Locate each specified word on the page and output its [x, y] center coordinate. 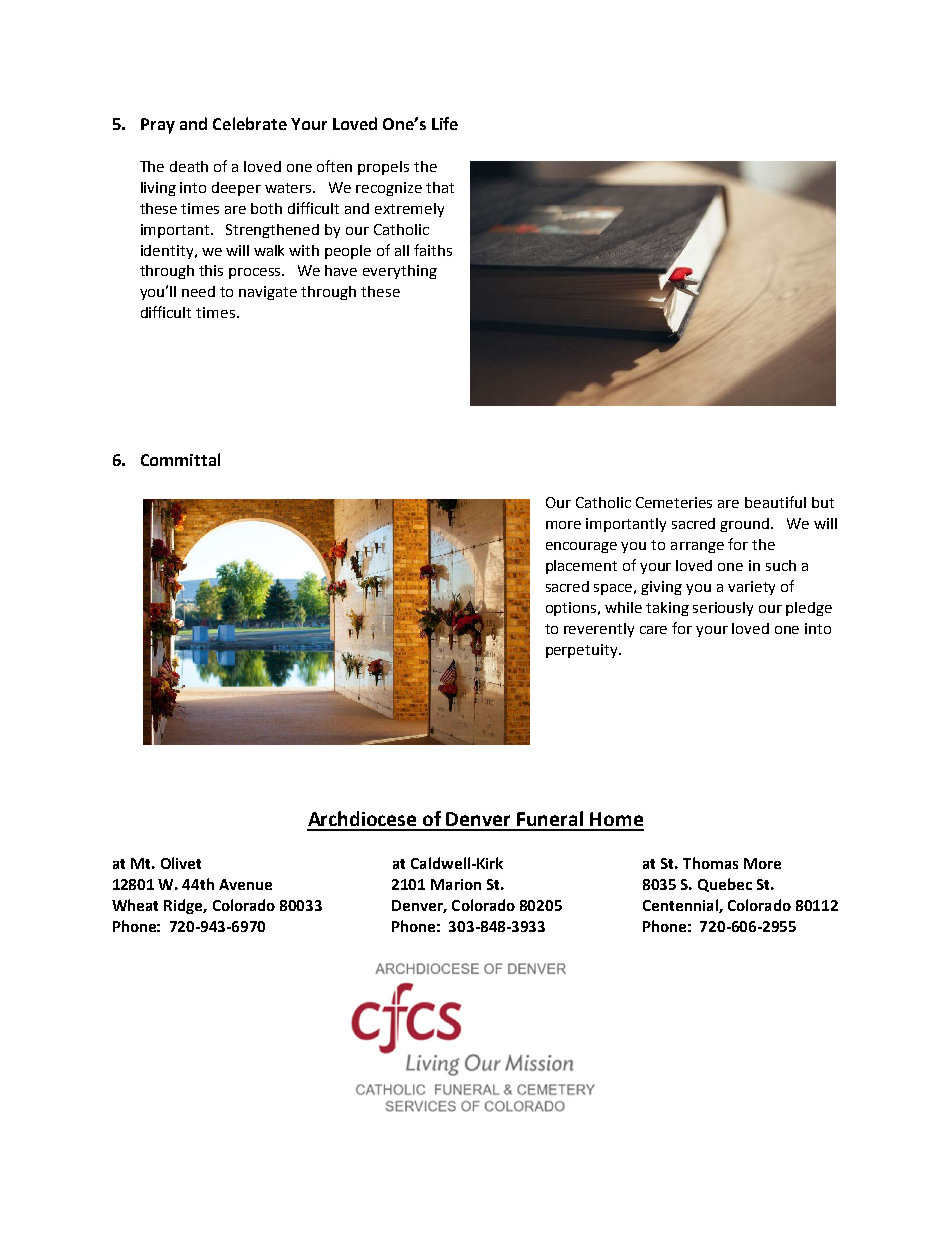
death [189, 166]
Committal [180, 459]
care [653, 630]
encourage [581, 547]
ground [746, 525]
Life [445, 123]
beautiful [775, 502]
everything [400, 272]
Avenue [245, 884]
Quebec [725, 885]
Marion [456, 884]
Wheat [135, 905]
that [440, 187]
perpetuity [583, 651]
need [198, 291]
